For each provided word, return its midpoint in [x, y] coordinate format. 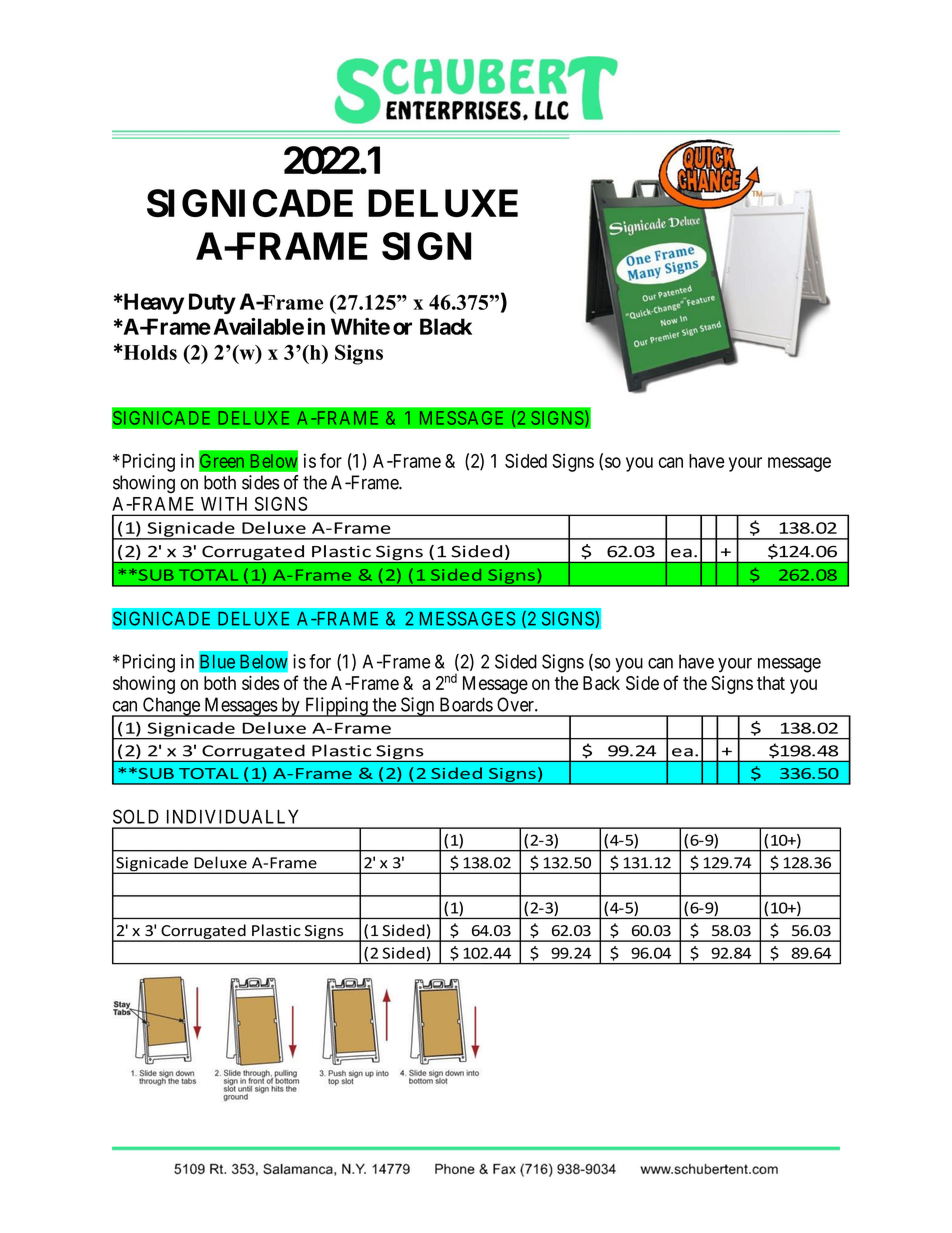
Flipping [336, 707]
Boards [466, 704]
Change [171, 707]
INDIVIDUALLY [232, 816]
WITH [224, 504]
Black [446, 326]
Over [516, 704]
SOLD [136, 816]
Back [601, 683]
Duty [212, 303]
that [771, 683]
